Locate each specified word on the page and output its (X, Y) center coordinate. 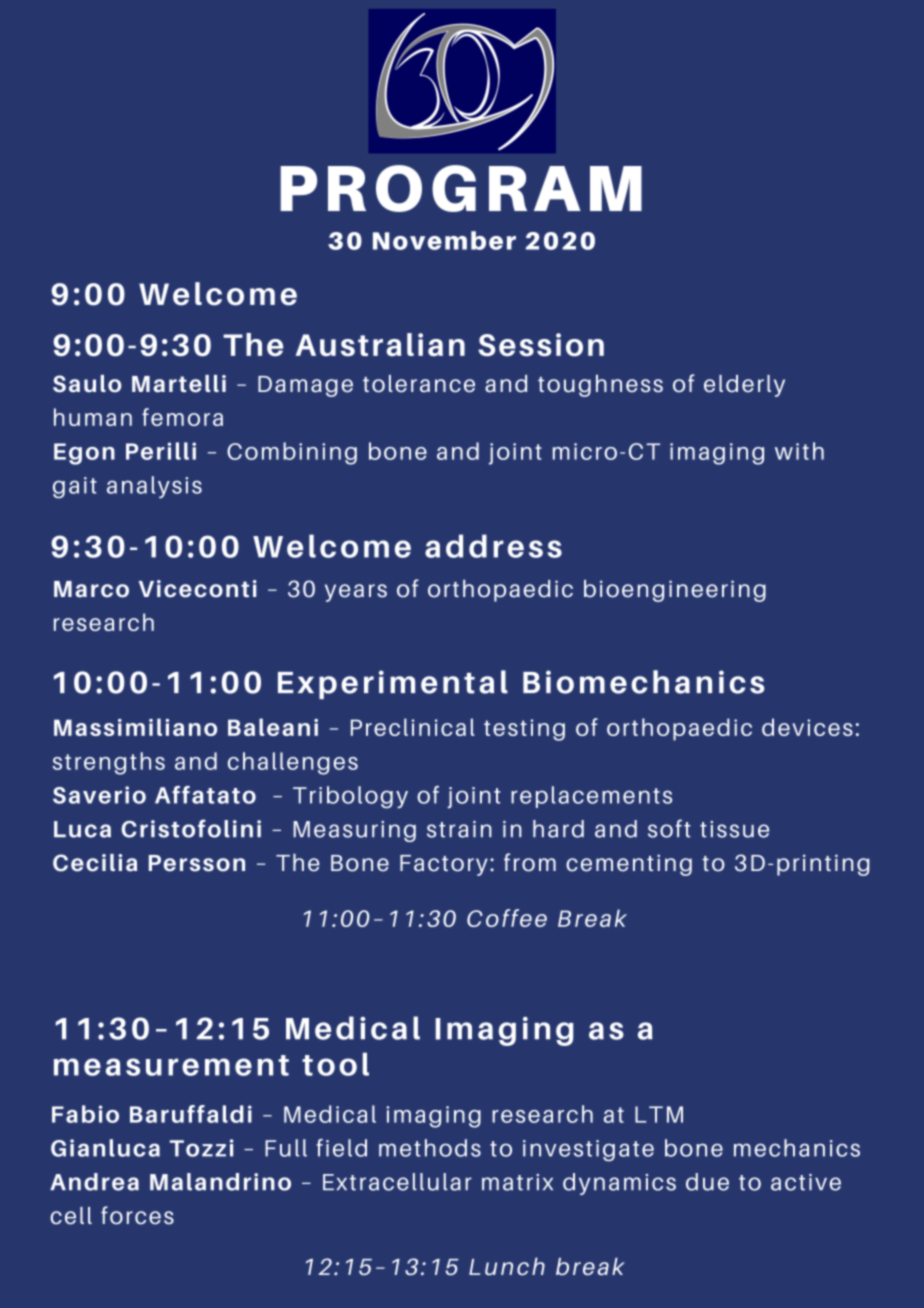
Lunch (507, 1266)
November (444, 240)
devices (807, 727)
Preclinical (413, 727)
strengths (108, 763)
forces (137, 1215)
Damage (305, 386)
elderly (744, 386)
